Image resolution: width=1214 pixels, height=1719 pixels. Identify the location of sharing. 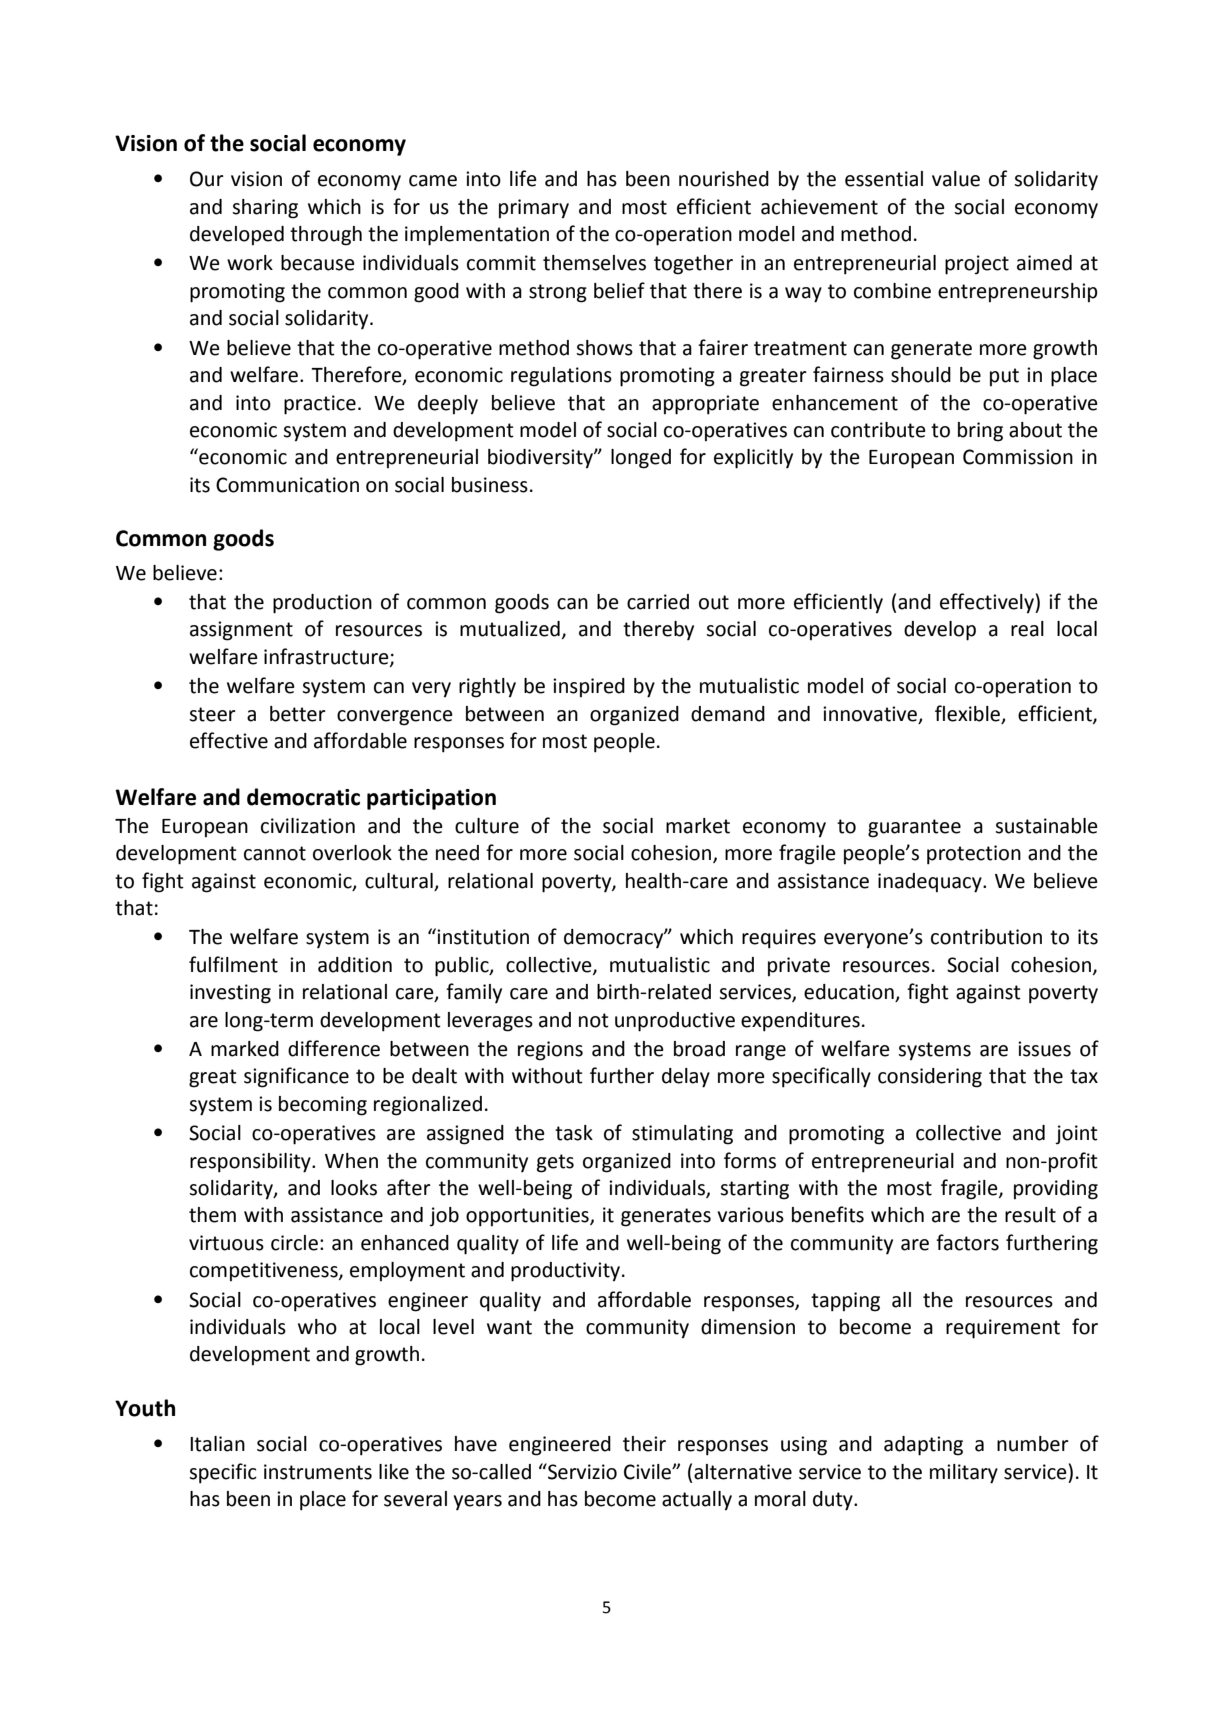
(265, 209).
